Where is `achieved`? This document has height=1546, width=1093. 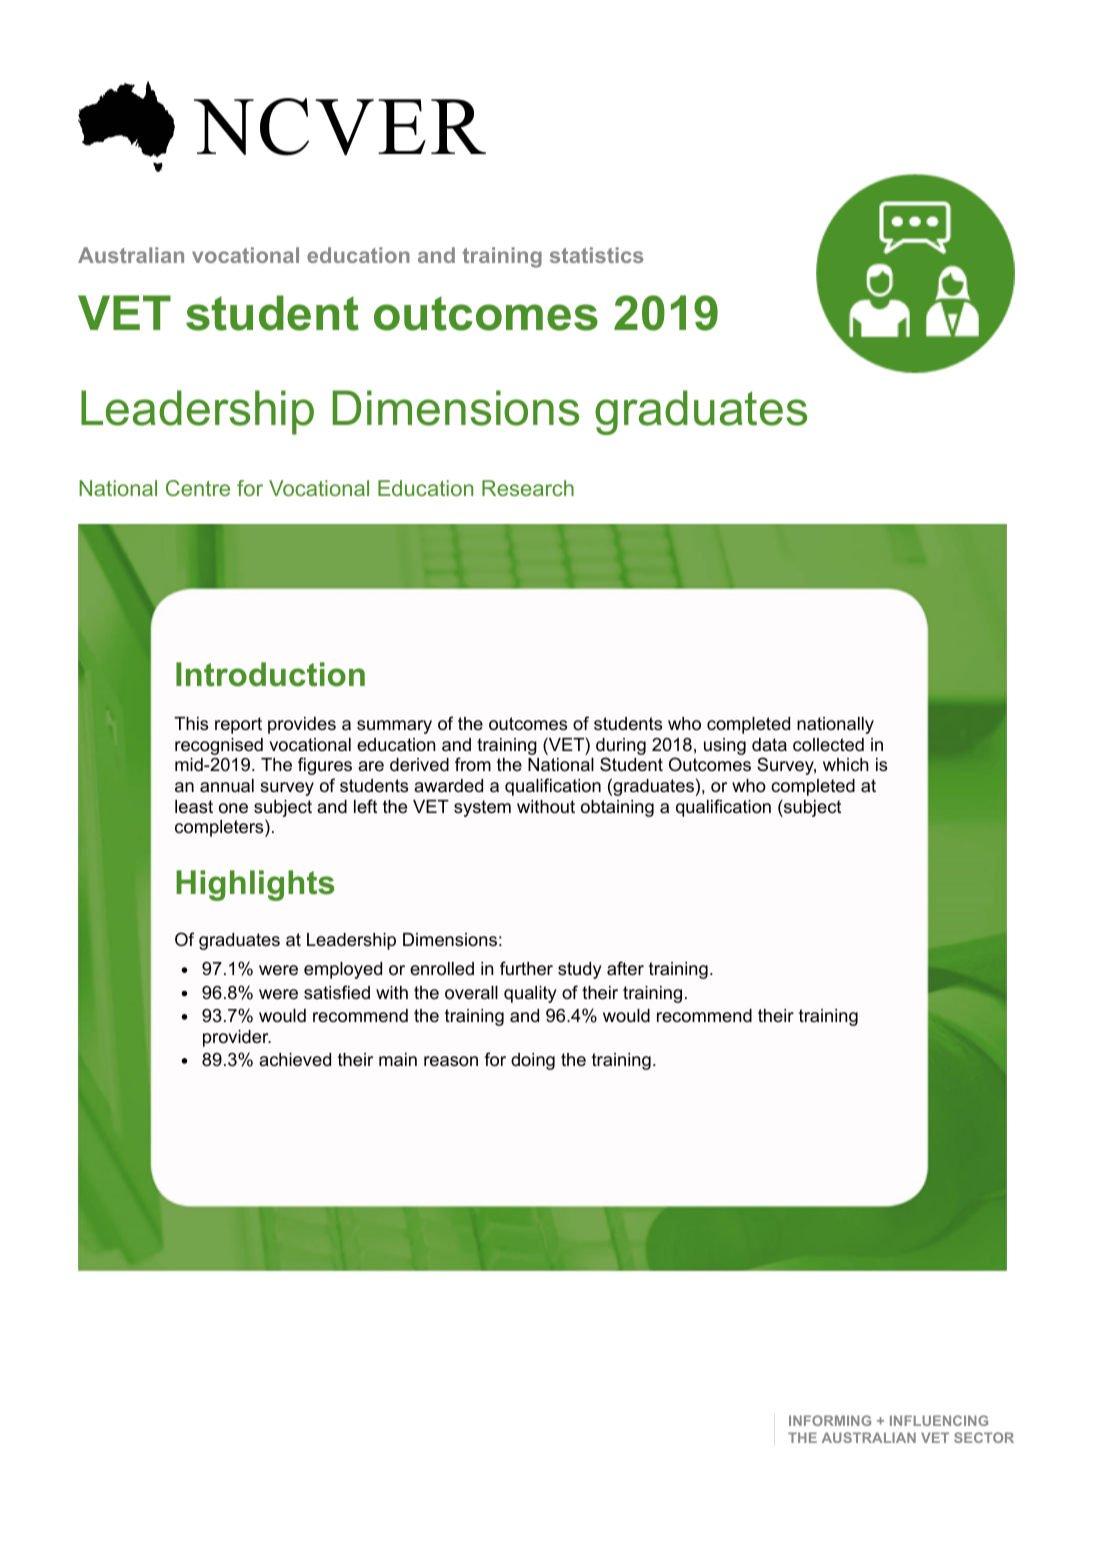
achieved is located at coordinates (295, 1060).
